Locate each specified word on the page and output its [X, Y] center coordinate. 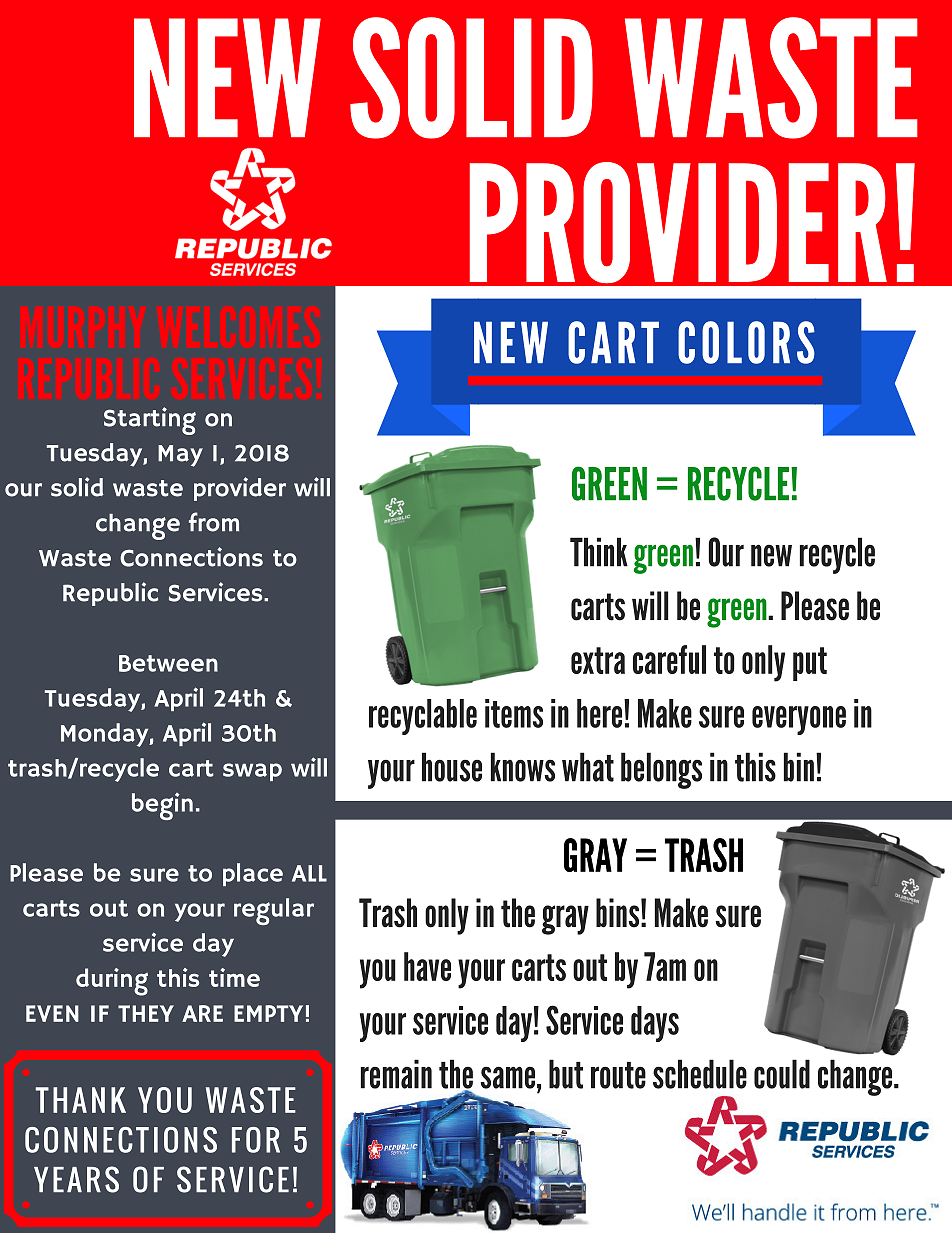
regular [274, 911]
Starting [150, 421]
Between [168, 663]
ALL [309, 873]
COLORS [746, 342]
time [234, 977]
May [180, 456]
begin [162, 806]
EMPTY [268, 1013]
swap [252, 772]
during [112, 982]
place [253, 874]
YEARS [76, 1179]
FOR [256, 1140]
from [214, 522]
